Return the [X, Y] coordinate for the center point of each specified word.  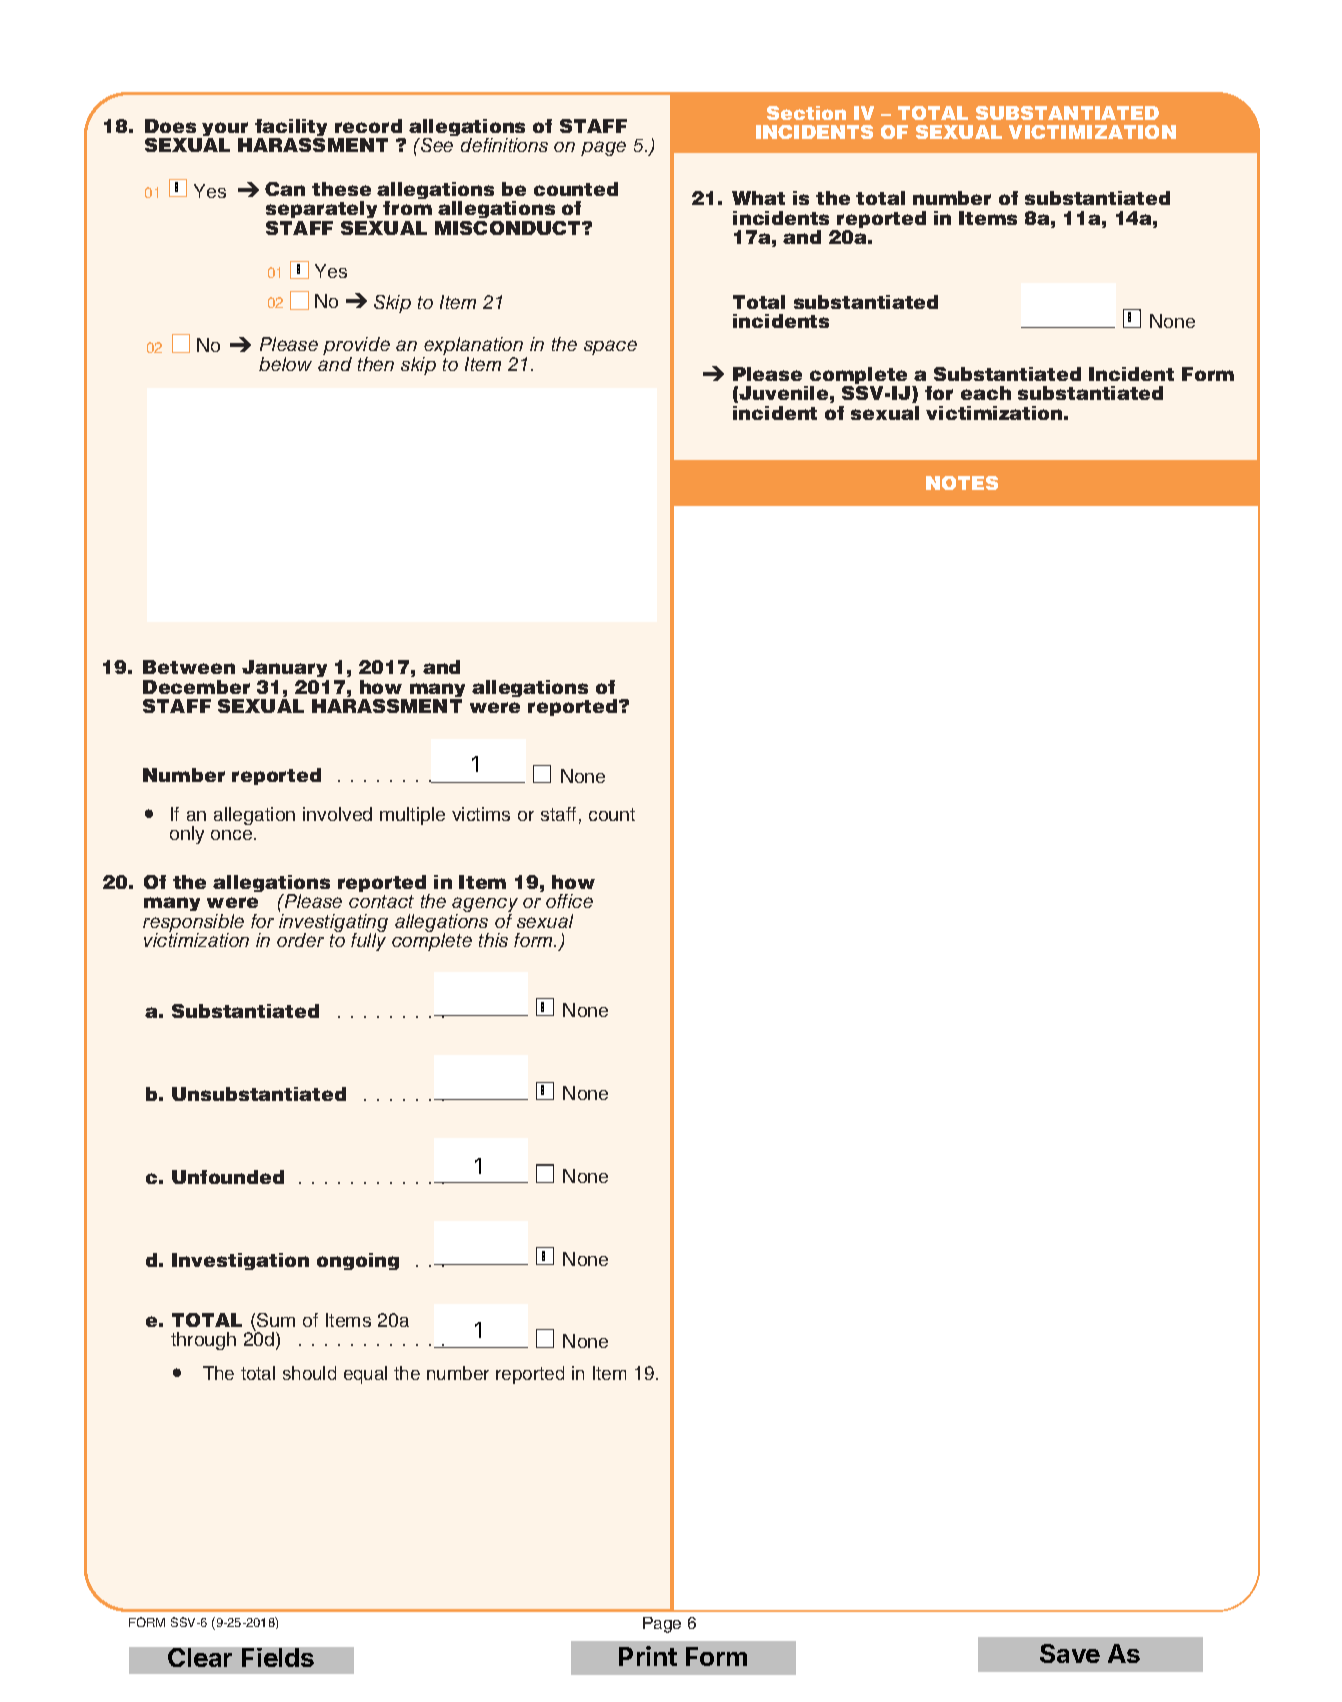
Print [648, 1656]
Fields [278, 1657]
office [569, 901]
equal [365, 1375]
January [285, 670]
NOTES [962, 483]
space [610, 347]
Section [806, 113]
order [300, 940]
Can [285, 189]
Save [1070, 1653]
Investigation [240, 1261]
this [493, 940]
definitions [504, 145]
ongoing [358, 1261]
